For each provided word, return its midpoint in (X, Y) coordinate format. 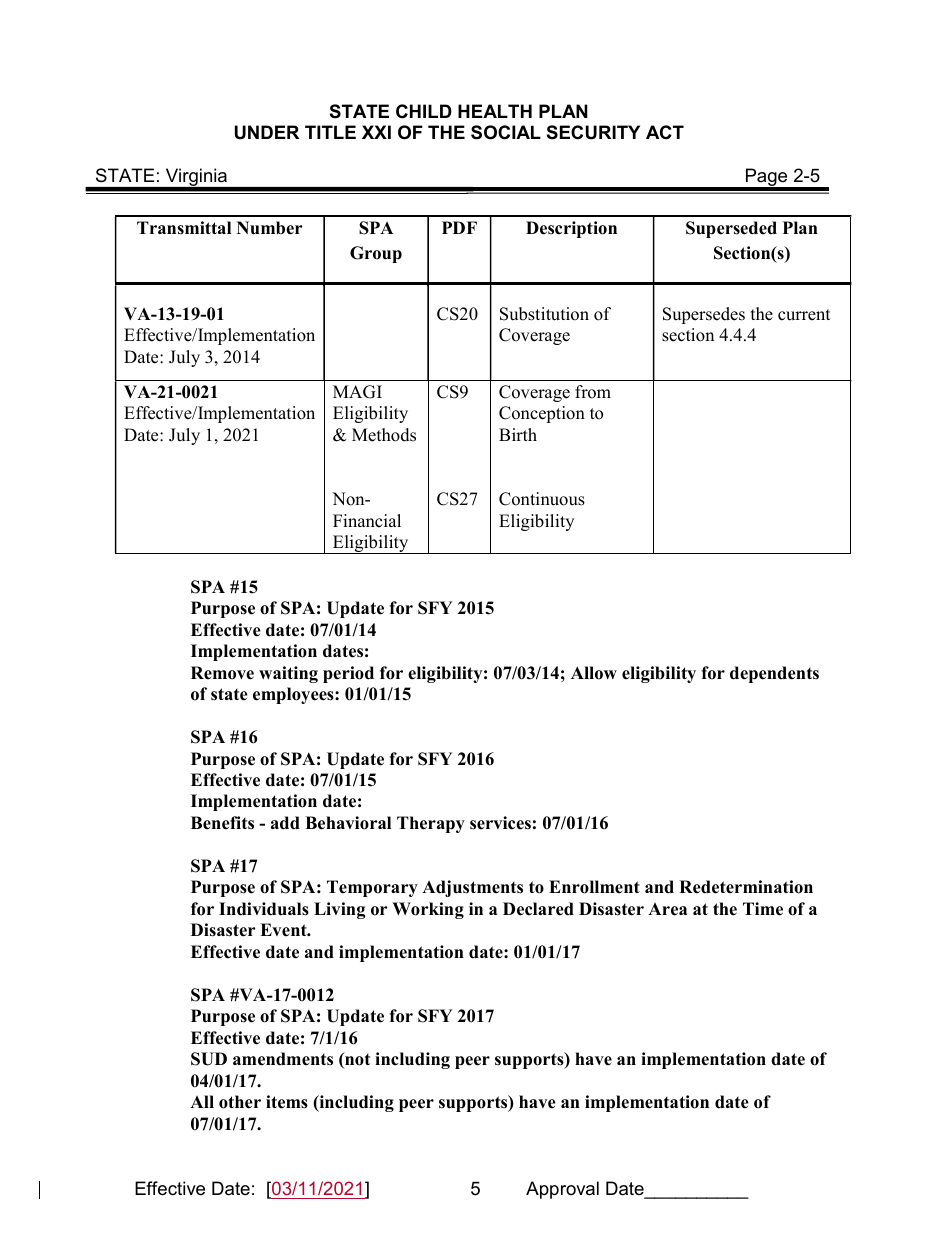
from (593, 392)
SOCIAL (506, 132)
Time (763, 909)
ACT (665, 132)
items (287, 1102)
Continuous (542, 499)
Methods (384, 435)
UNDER (267, 132)
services (500, 823)
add (285, 823)
